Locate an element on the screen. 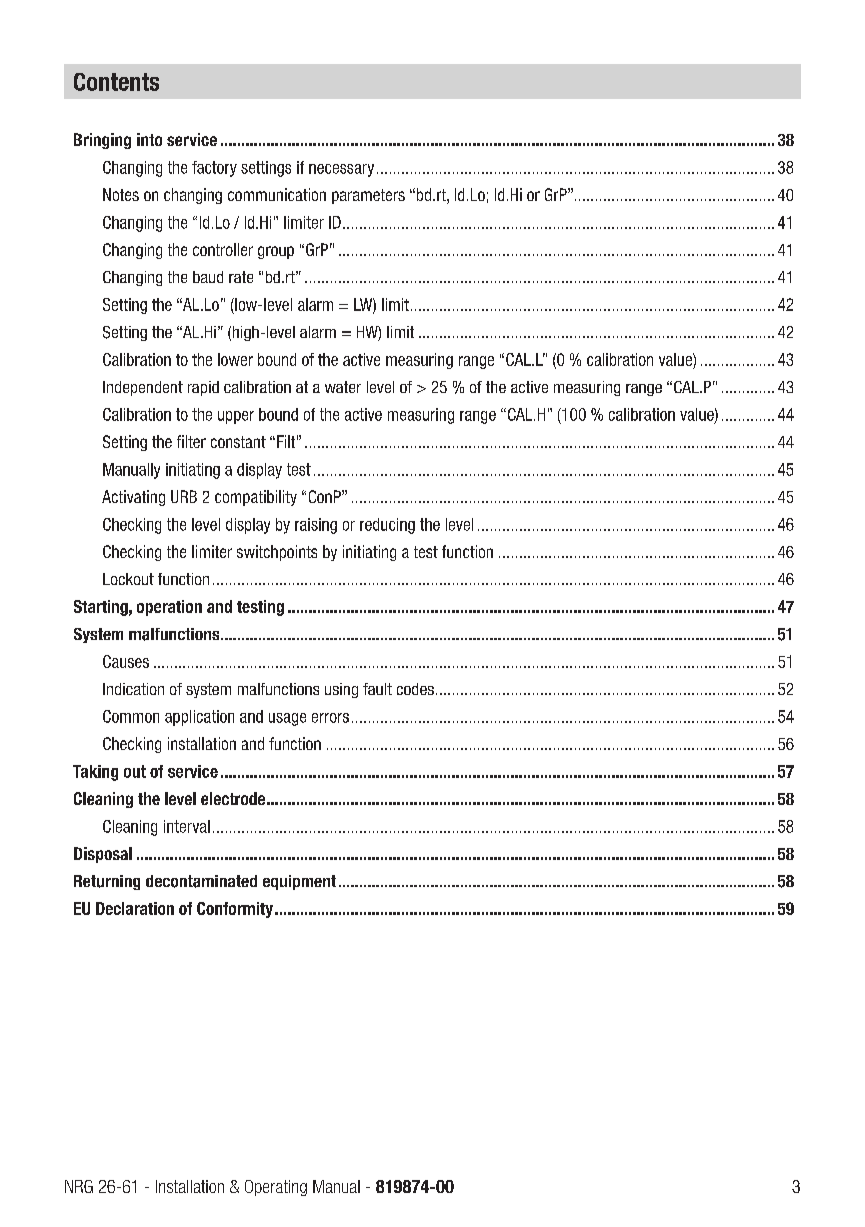 The height and width of the screenshot is (1227, 865). NRG is located at coordinates (79, 1186).
